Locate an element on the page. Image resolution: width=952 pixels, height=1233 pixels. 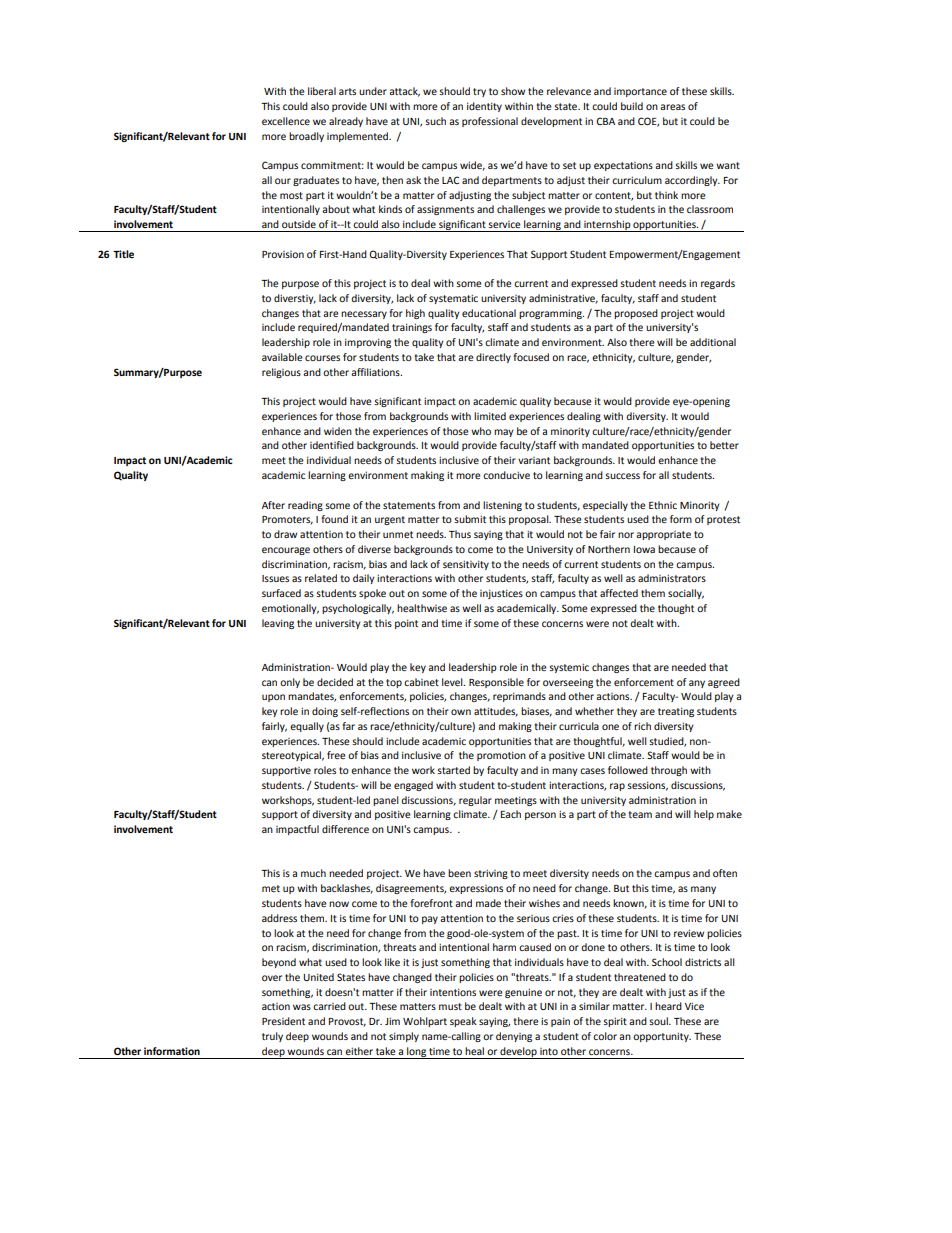
upon is located at coordinates (273, 698).
